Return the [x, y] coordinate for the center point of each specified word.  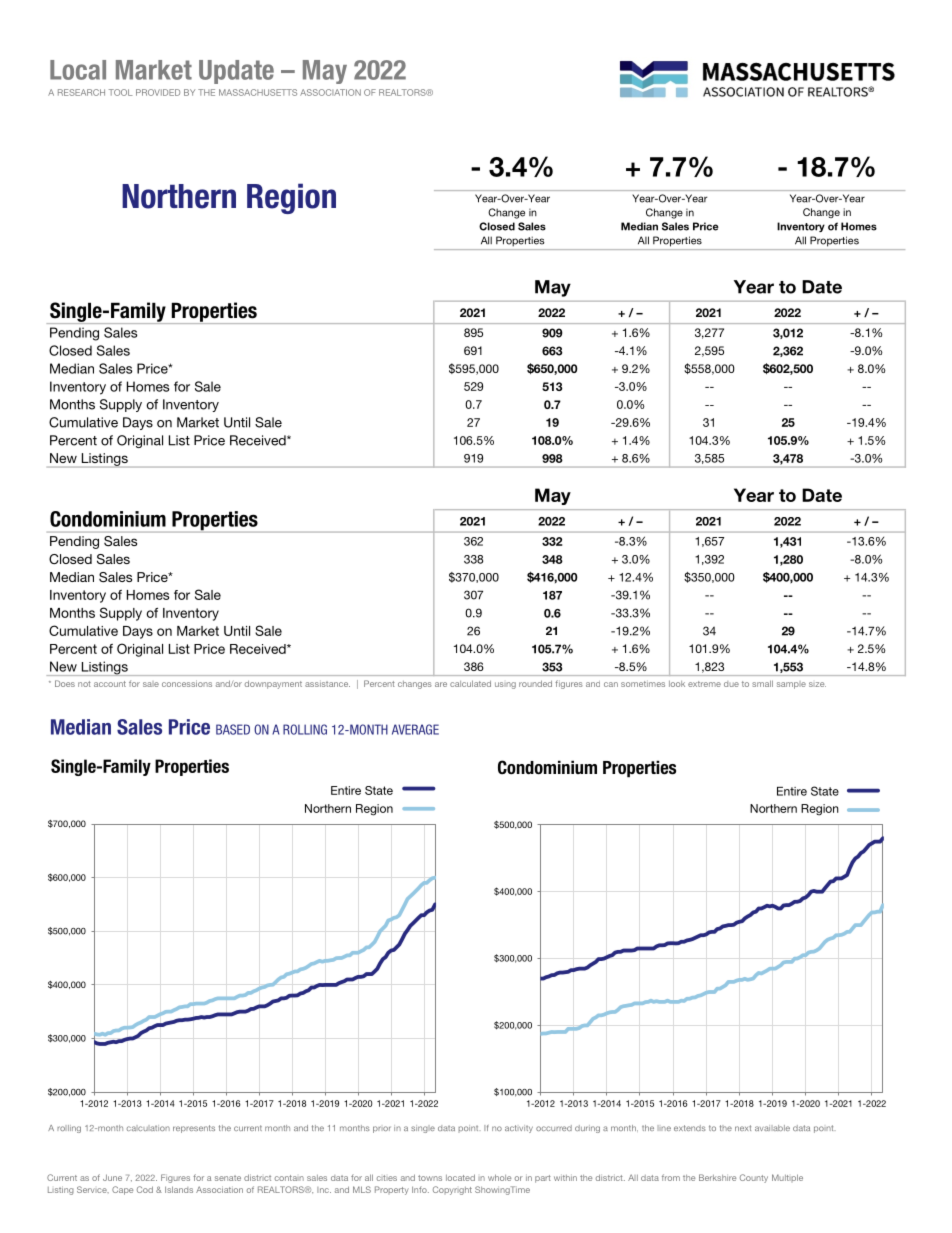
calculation [148, 1128]
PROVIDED [158, 92]
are [441, 684]
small [762, 683]
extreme [704, 684]
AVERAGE [415, 729]
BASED [233, 729]
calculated [470, 683]
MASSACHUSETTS [258, 92]
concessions [187, 683]
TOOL [121, 92]
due [731, 684]
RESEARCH [81, 92]
